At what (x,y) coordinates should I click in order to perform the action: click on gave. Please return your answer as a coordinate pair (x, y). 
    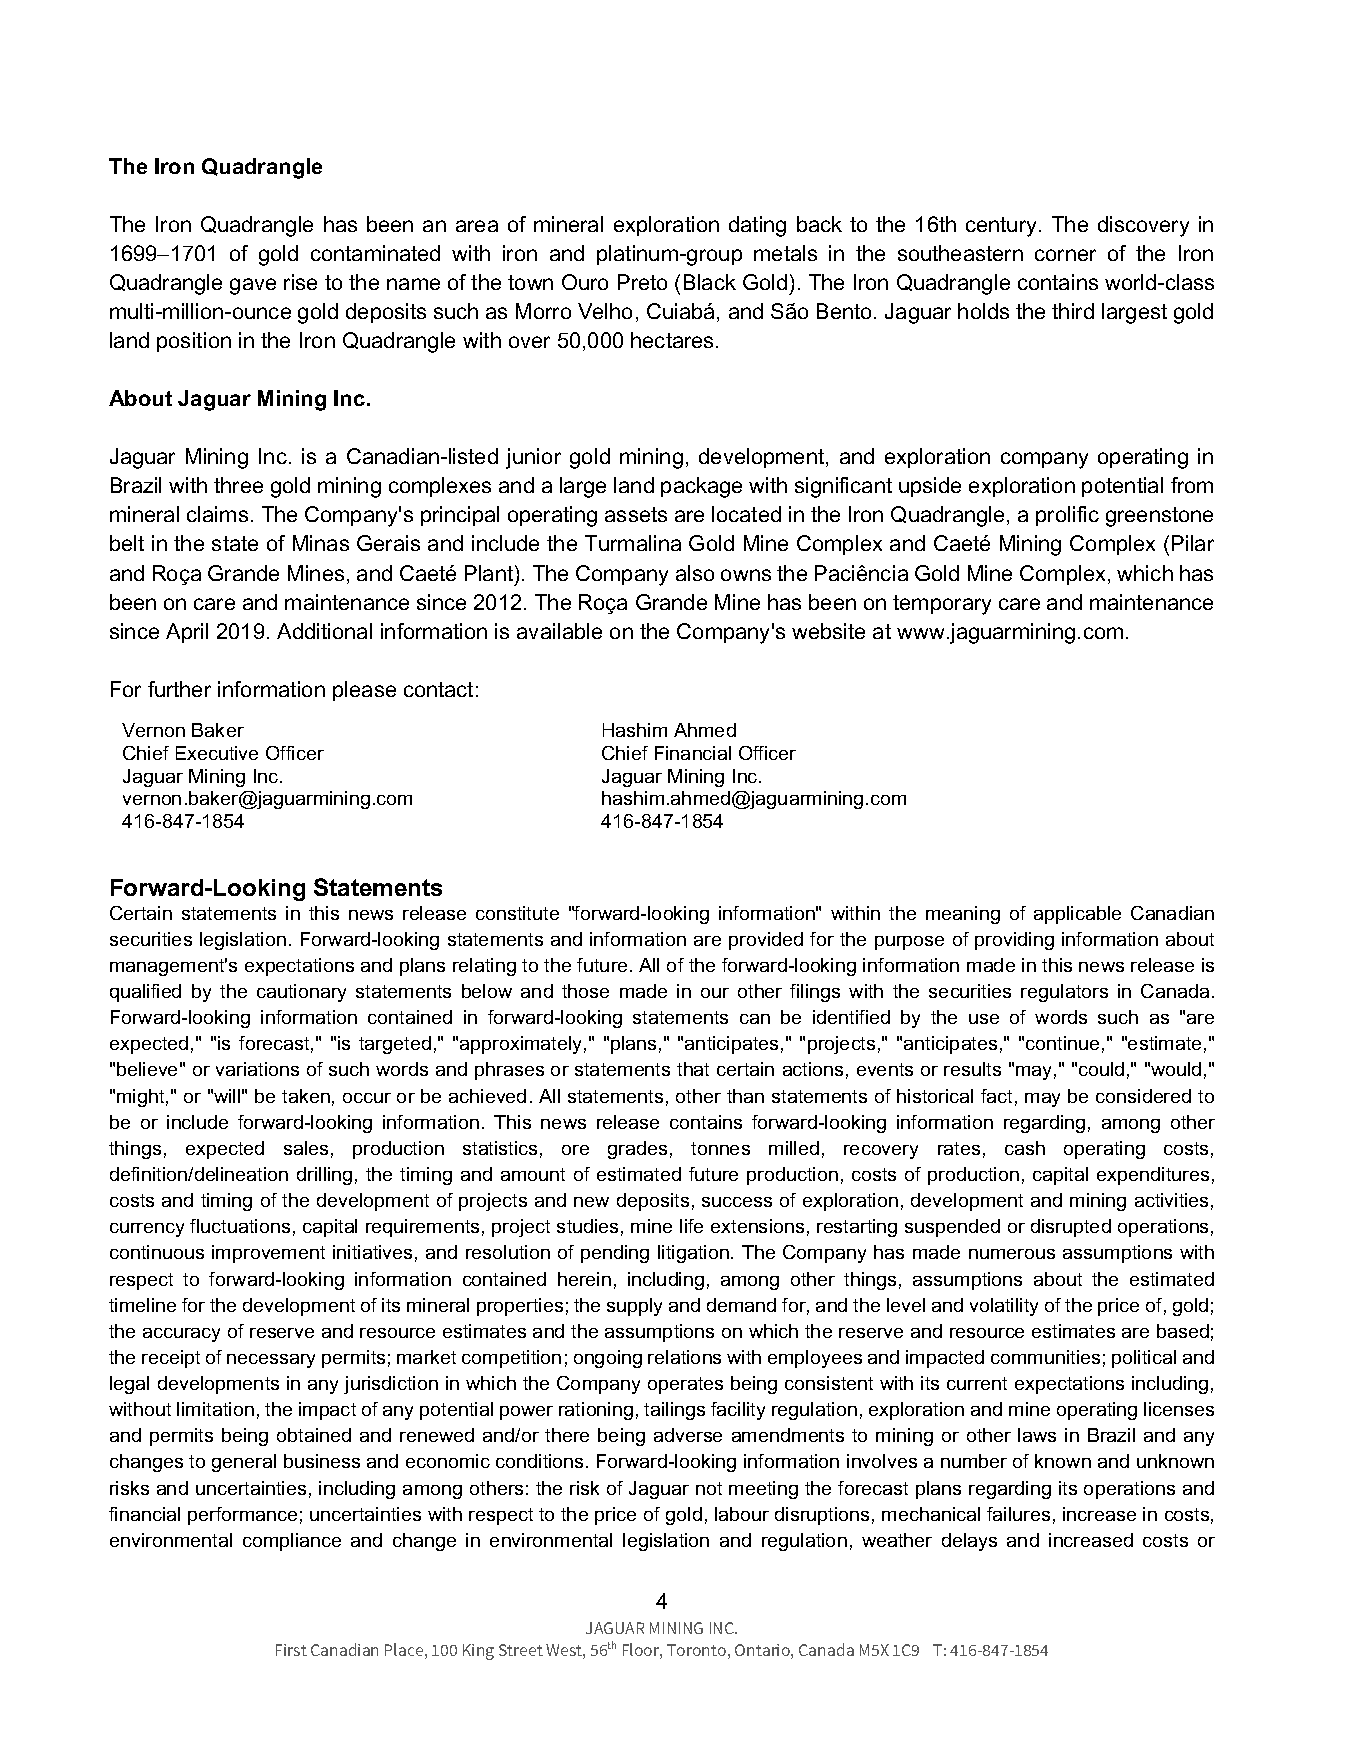
    Looking at the image, I should click on (253, 286).
